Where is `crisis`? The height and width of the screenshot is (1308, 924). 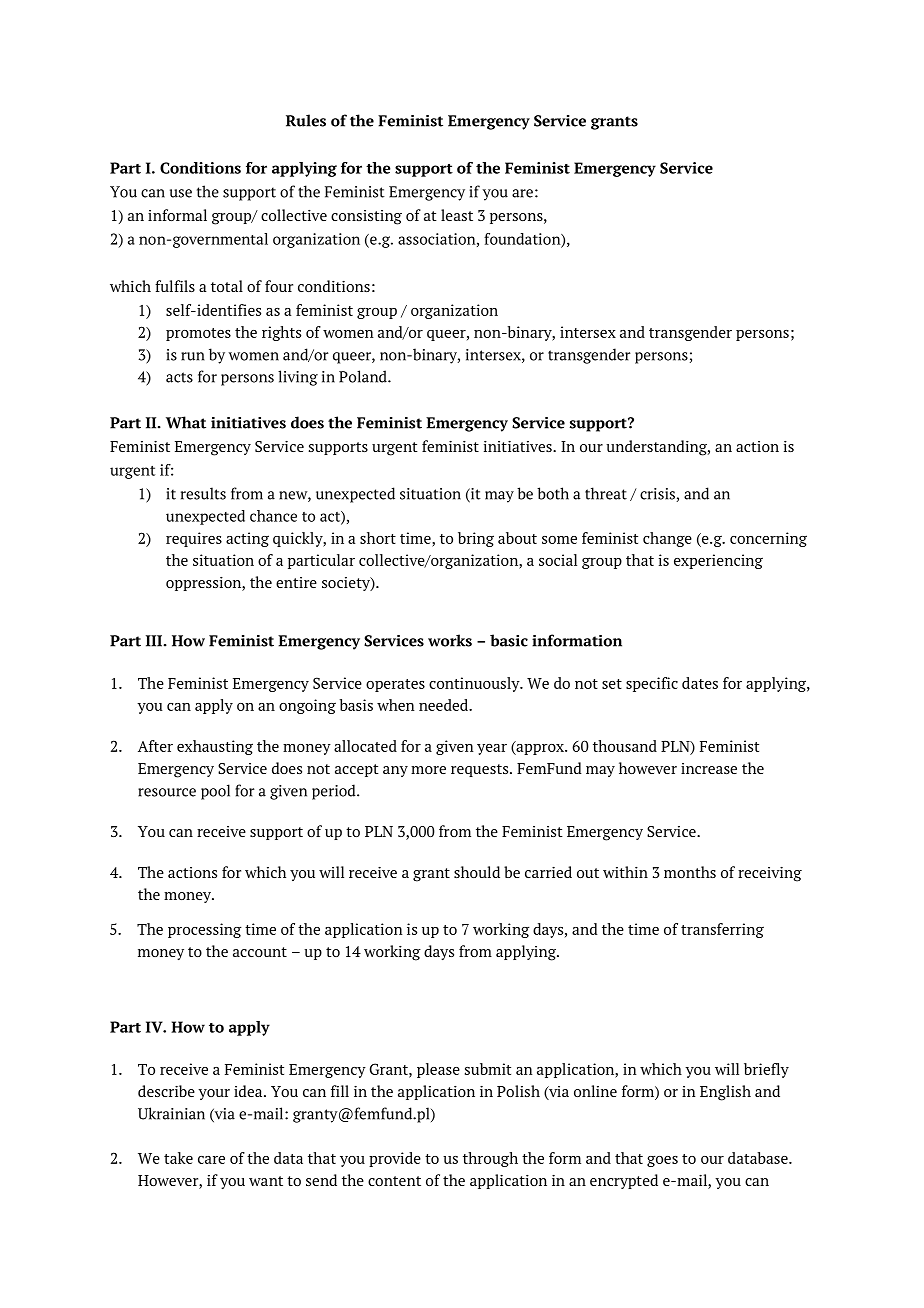
crisis is located at coordinates (658, 495).
